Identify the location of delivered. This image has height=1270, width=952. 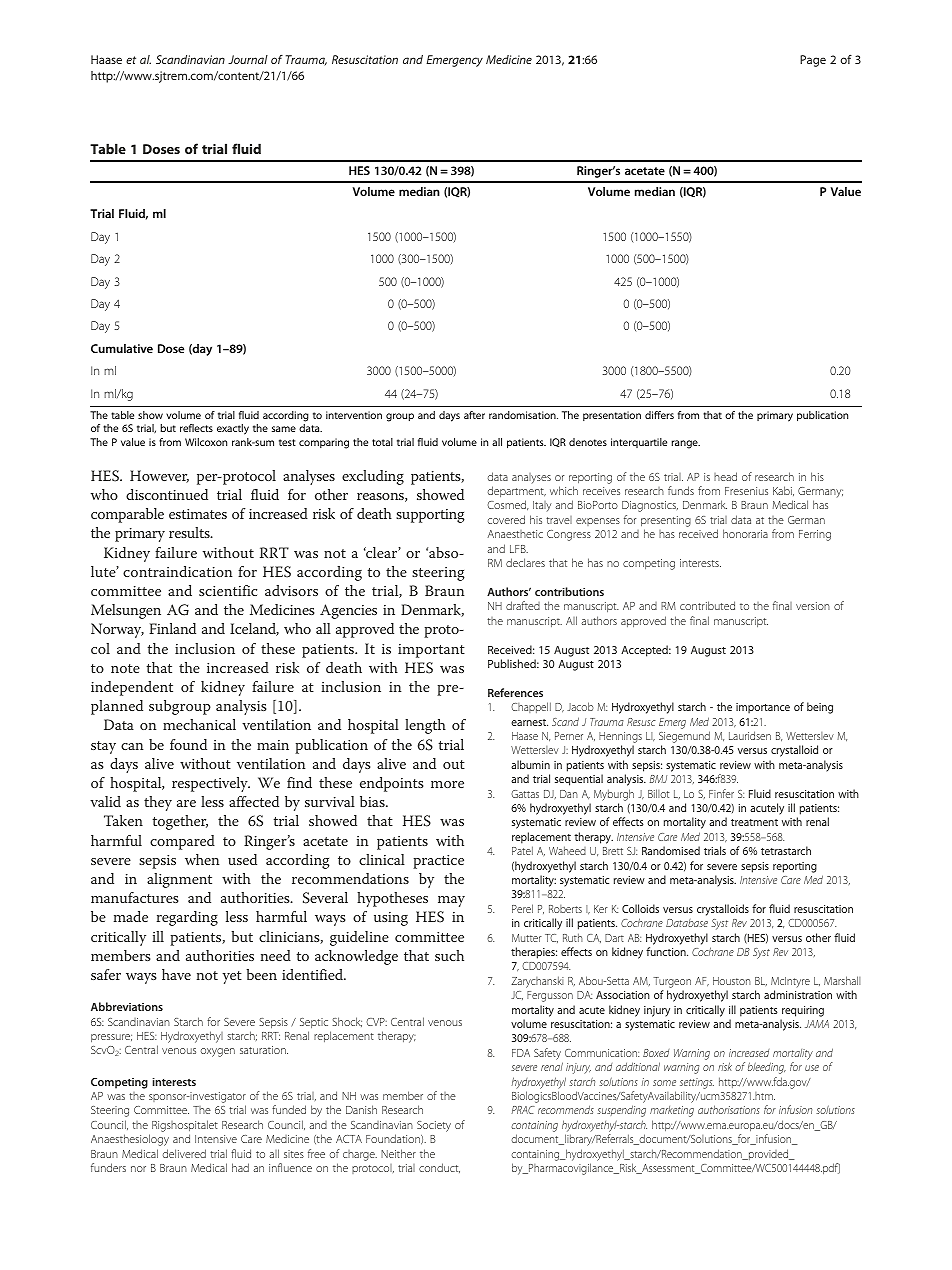
(184, 1153).
